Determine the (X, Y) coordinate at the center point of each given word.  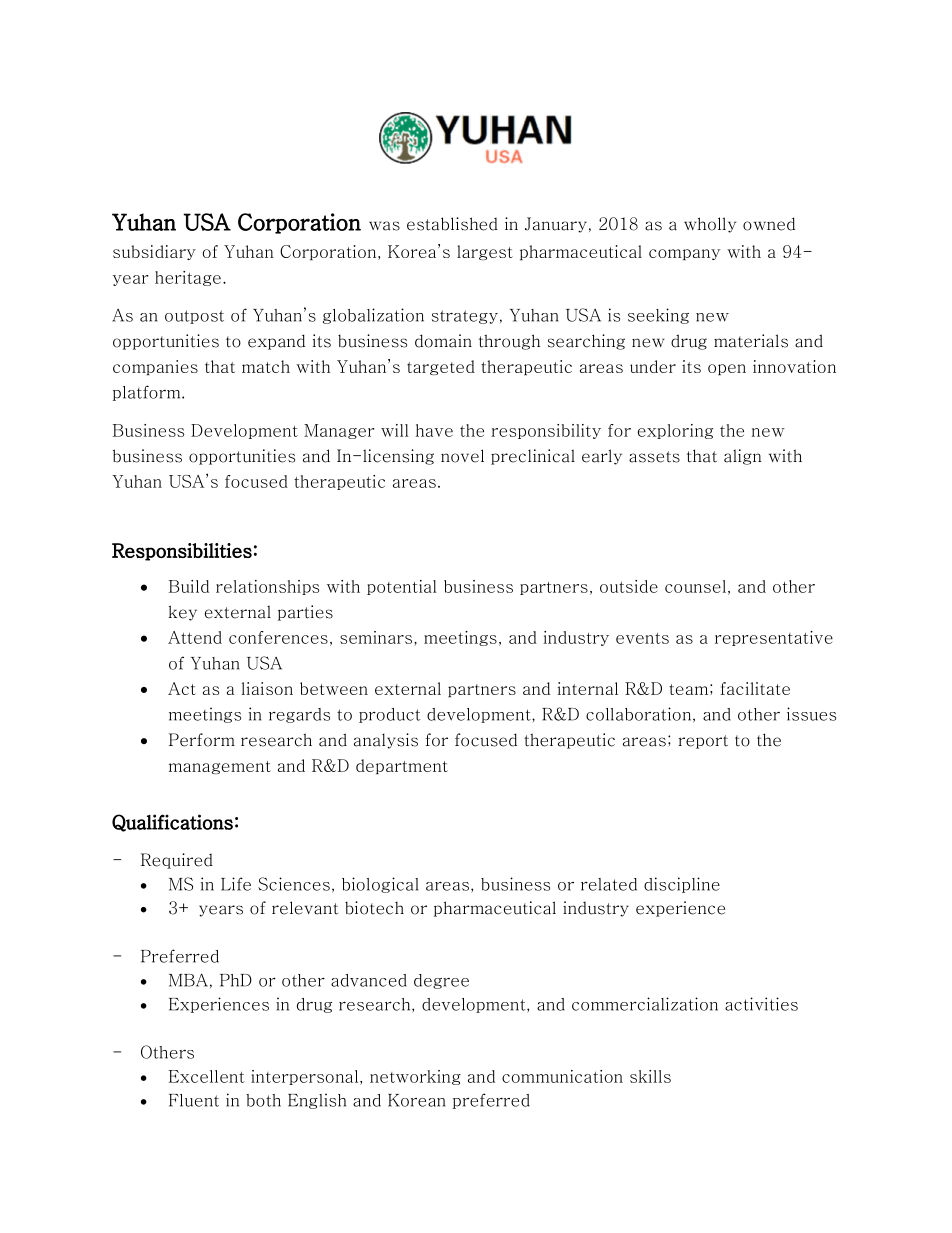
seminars (376, 637)
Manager (339, 431)
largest (485, 252)
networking (415, 1077)
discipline (682, 885)
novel (462, 456)
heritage (188, 278)
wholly (710, 225)
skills (650, 1076)
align (743, 457)
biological (380, 885)
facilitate (755, 688)
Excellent (207, 1076)
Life (236, 884)
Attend (195, 637)
